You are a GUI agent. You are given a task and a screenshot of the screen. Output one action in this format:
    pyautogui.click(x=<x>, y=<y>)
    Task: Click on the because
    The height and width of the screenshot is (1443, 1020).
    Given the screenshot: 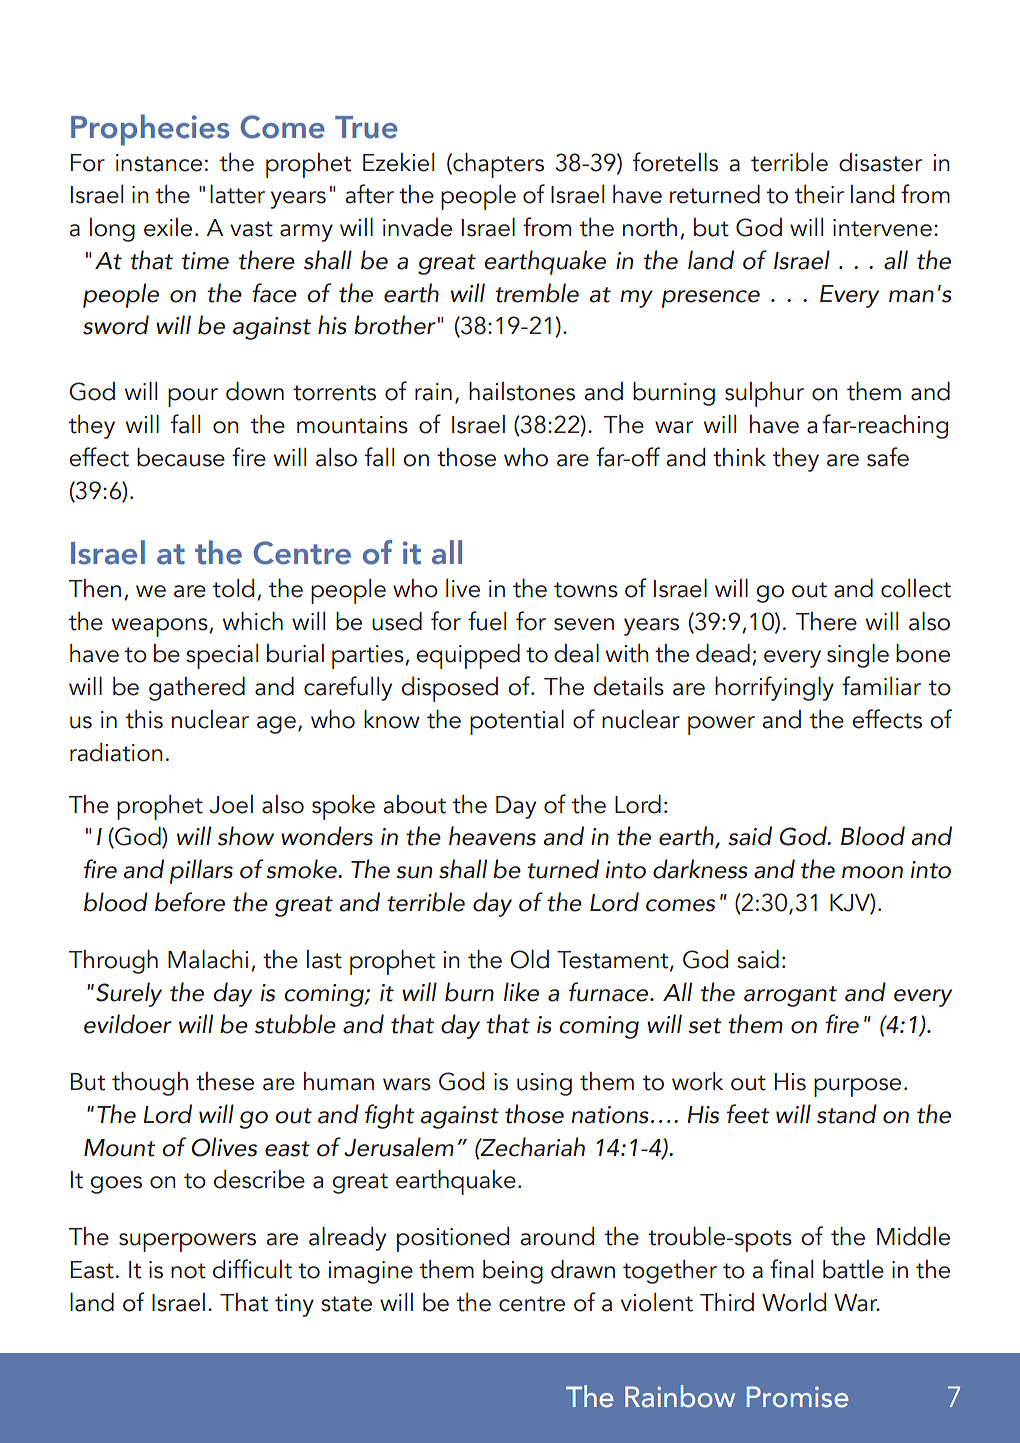 What is the action you would take?
    pyautogui.click(x=181, y=457)
